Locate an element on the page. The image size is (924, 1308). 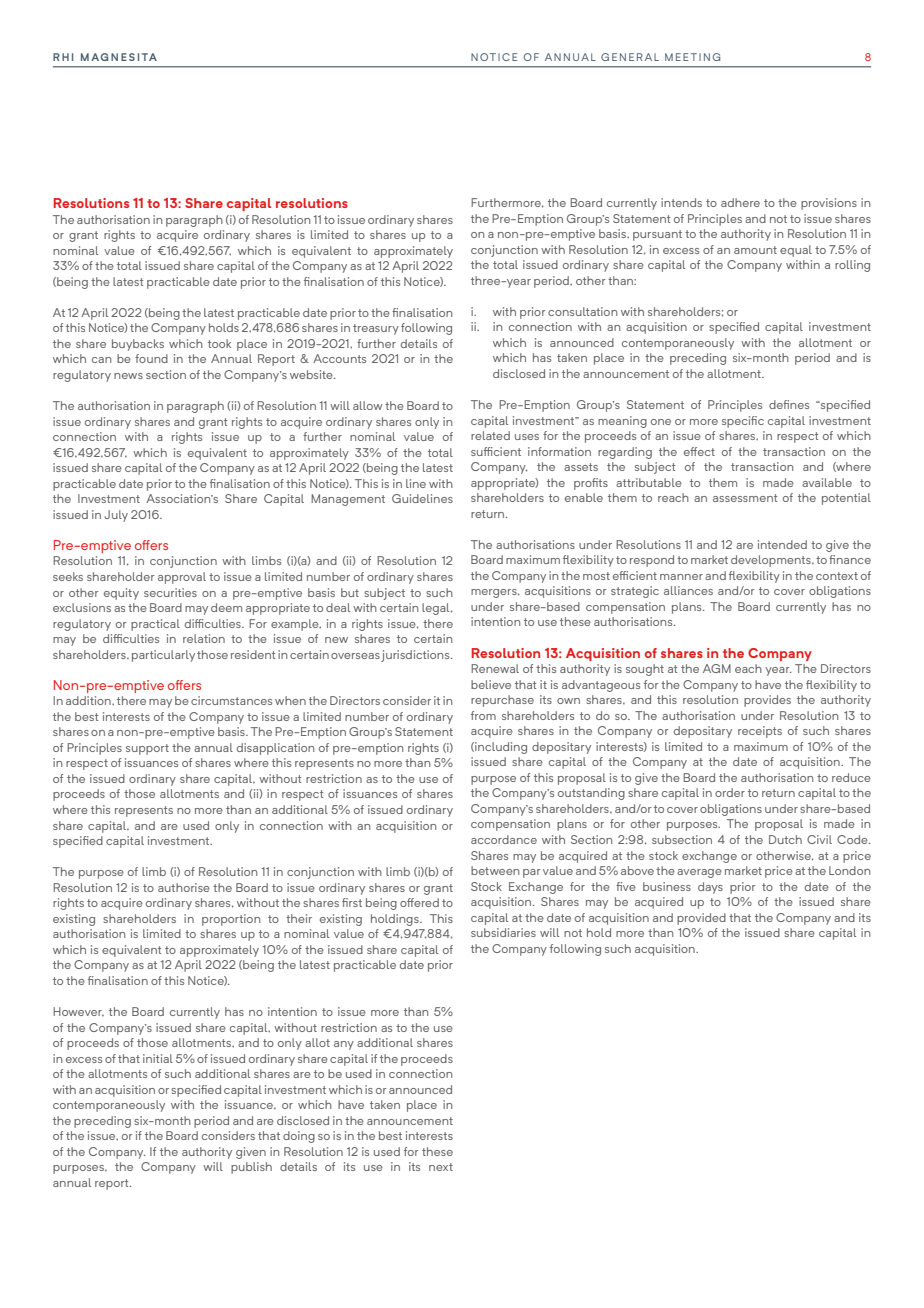
sufficient is located at coordinates (496, 451).
